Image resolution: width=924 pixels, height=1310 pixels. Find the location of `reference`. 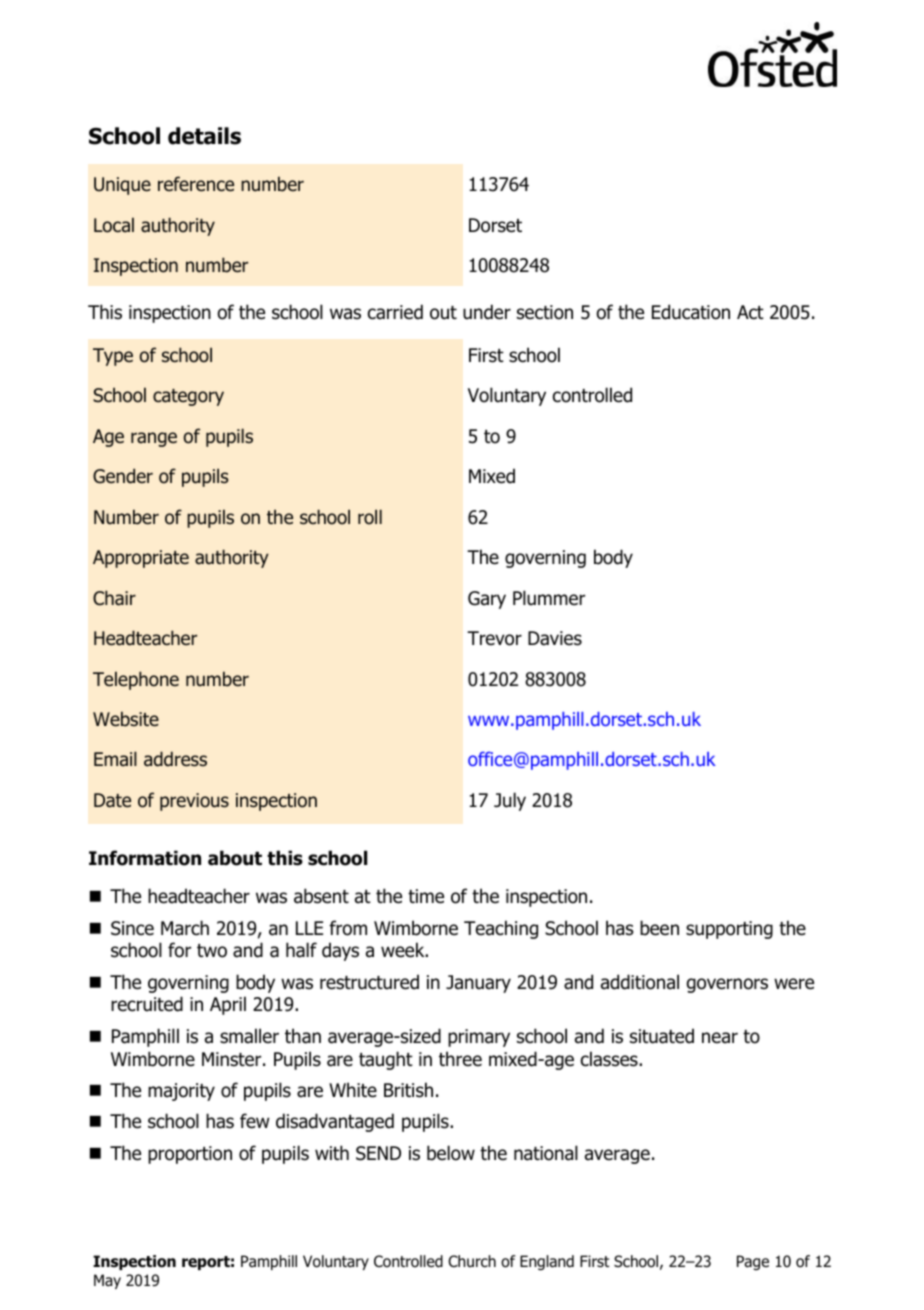

reference is located at coordinates (196, 184).
